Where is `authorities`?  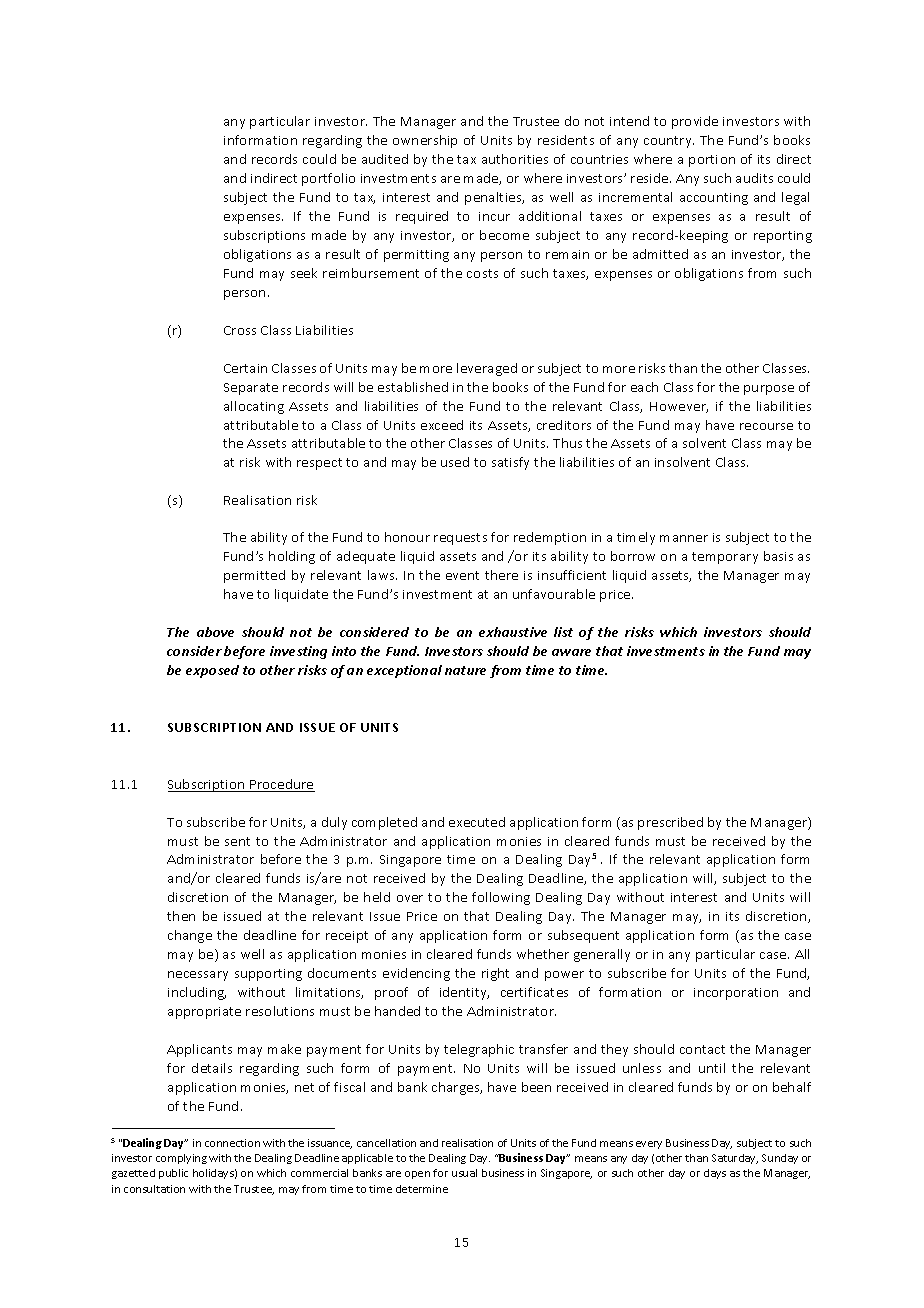
authorities is located at coordinates (515, 159).
